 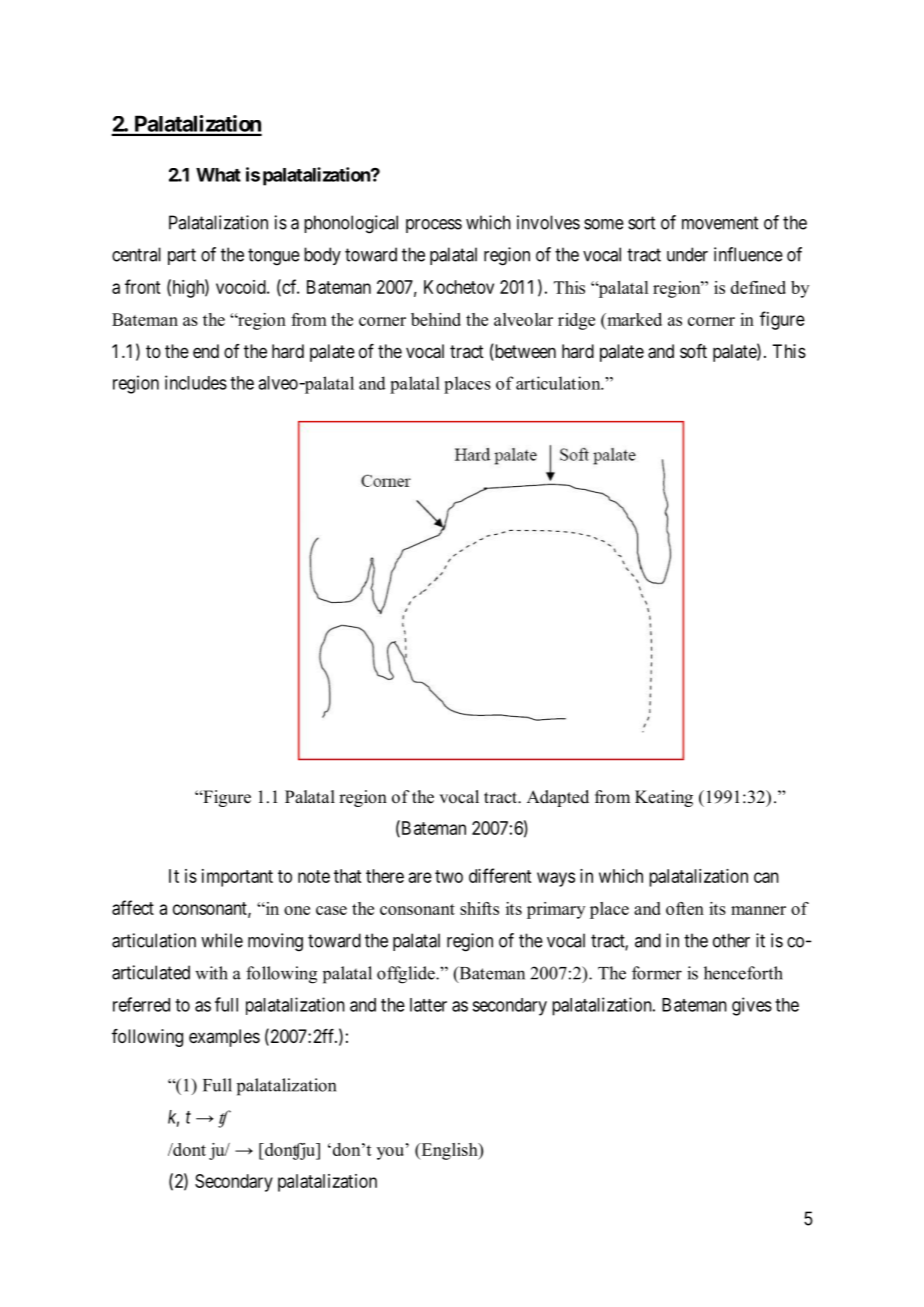 I want to click on Keating, so click(x=664, y=798).
